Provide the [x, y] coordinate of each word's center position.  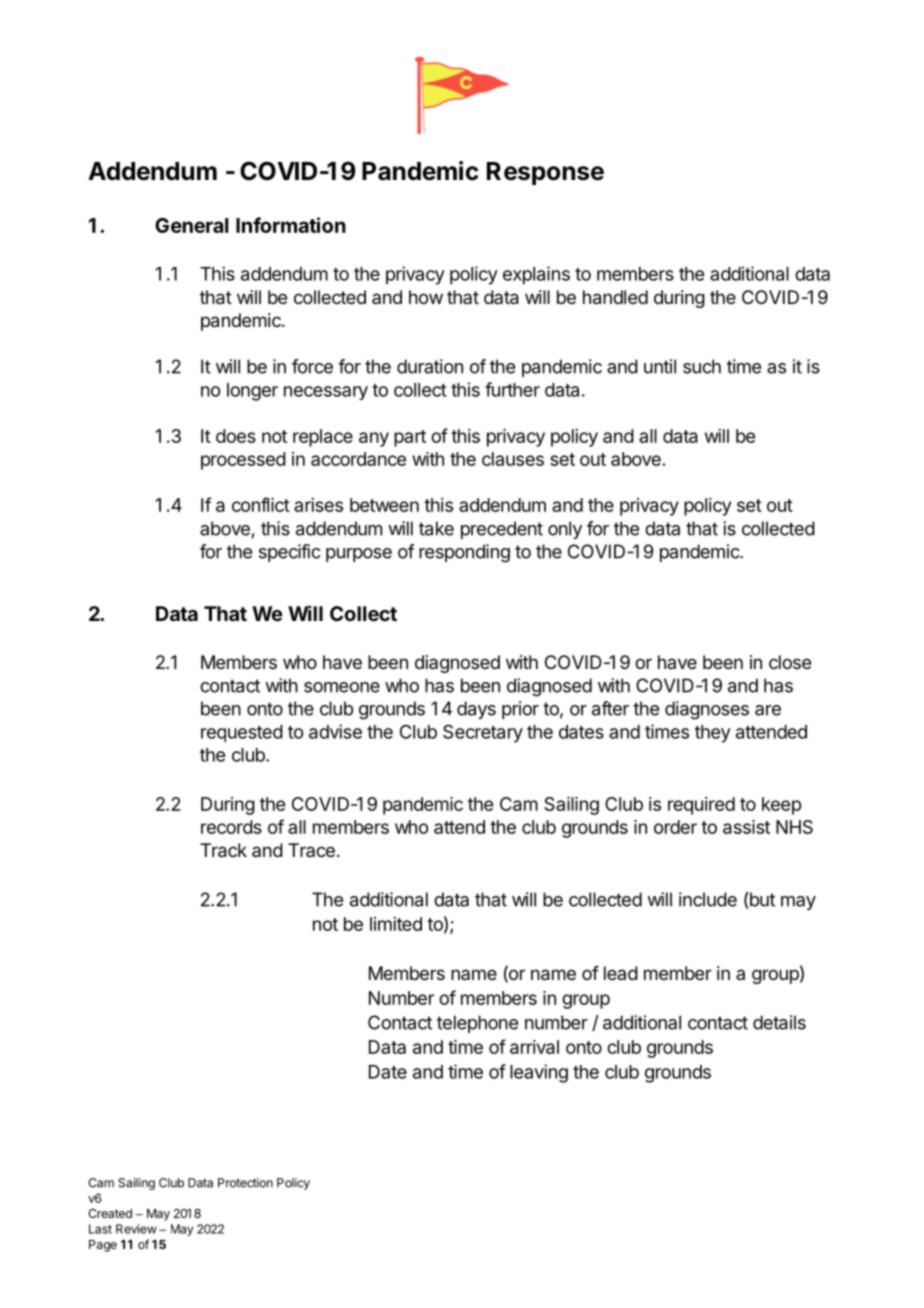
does [236, 436]
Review [136, 1229]
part [410, 438]
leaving [539, 1073]
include [708, 899]
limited [396, 924]
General [192, 225]
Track [223, 850]
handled [615, 297]
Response [545, 173]
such [702, 366]
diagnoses [707, 710]
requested [242, 733]
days [476, 710]
